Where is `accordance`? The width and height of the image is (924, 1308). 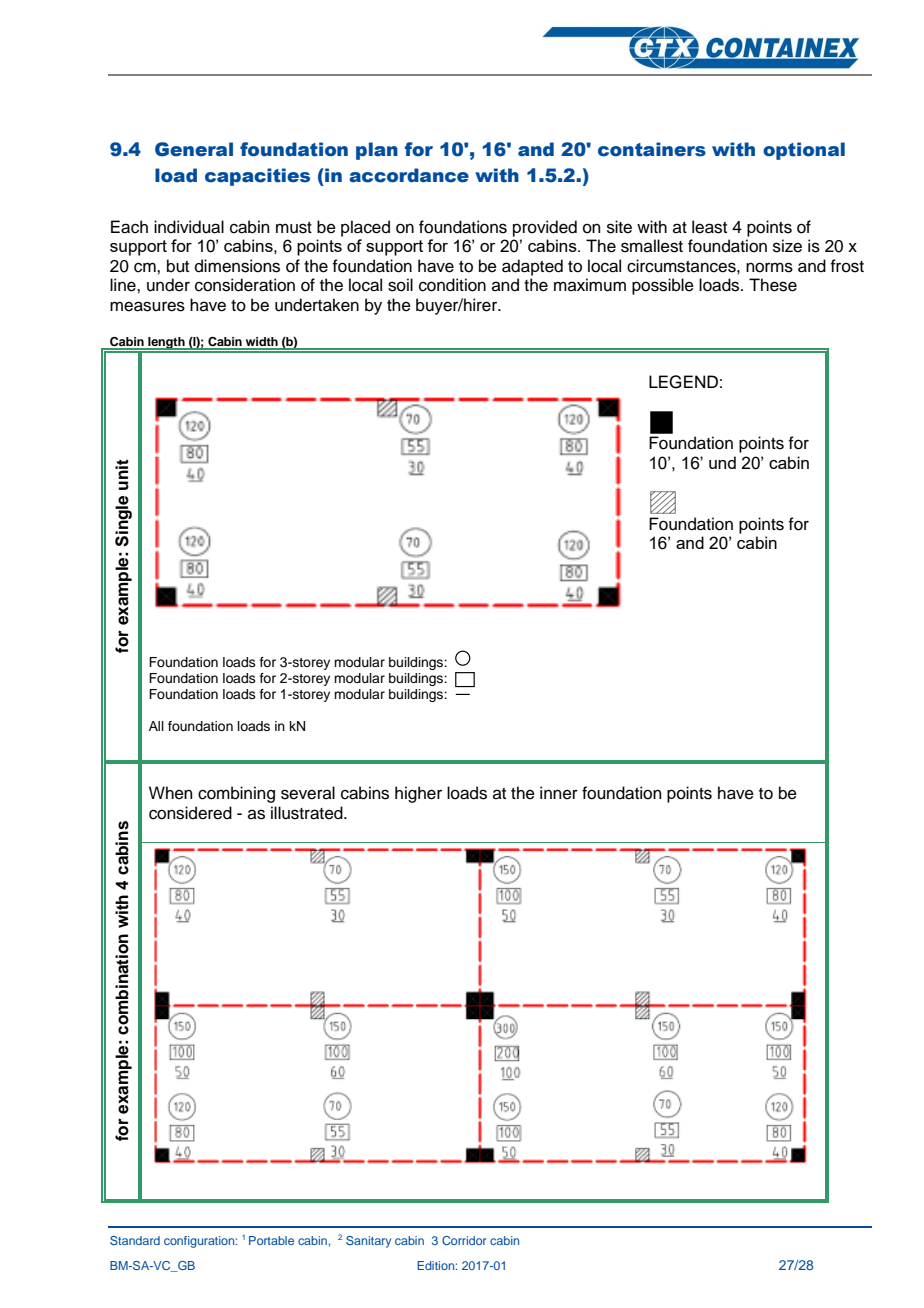
accordance is located at coordinates (409, 175).
